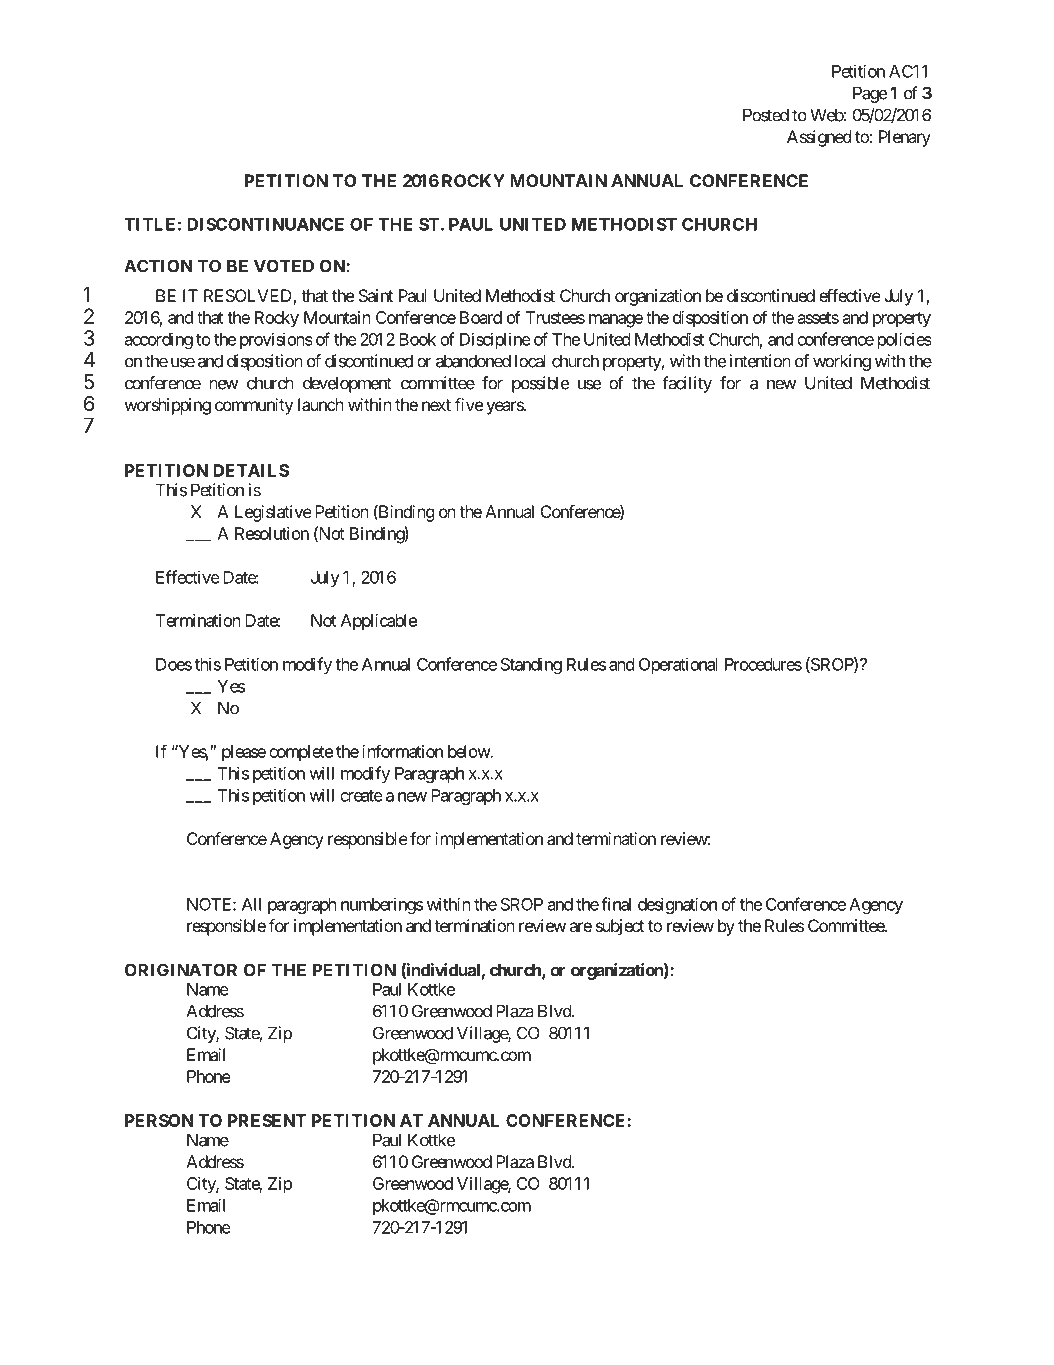  I want to click on provisions, so click(276, 340).
